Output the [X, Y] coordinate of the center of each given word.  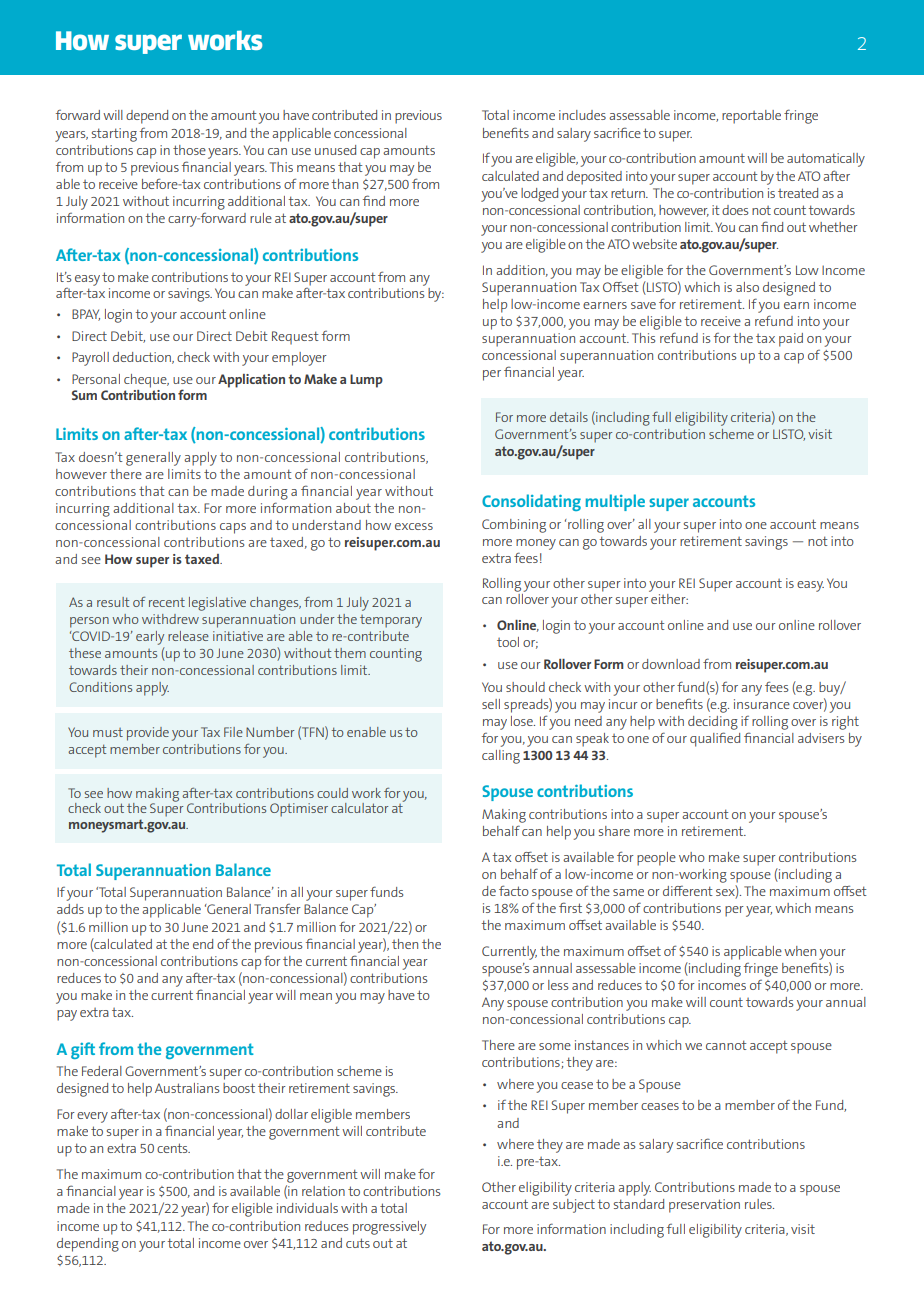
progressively [389, 1228]
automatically [826, 160]
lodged [539, 195]
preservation [704, 1206]
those [189, 150]
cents [173, 1148]
